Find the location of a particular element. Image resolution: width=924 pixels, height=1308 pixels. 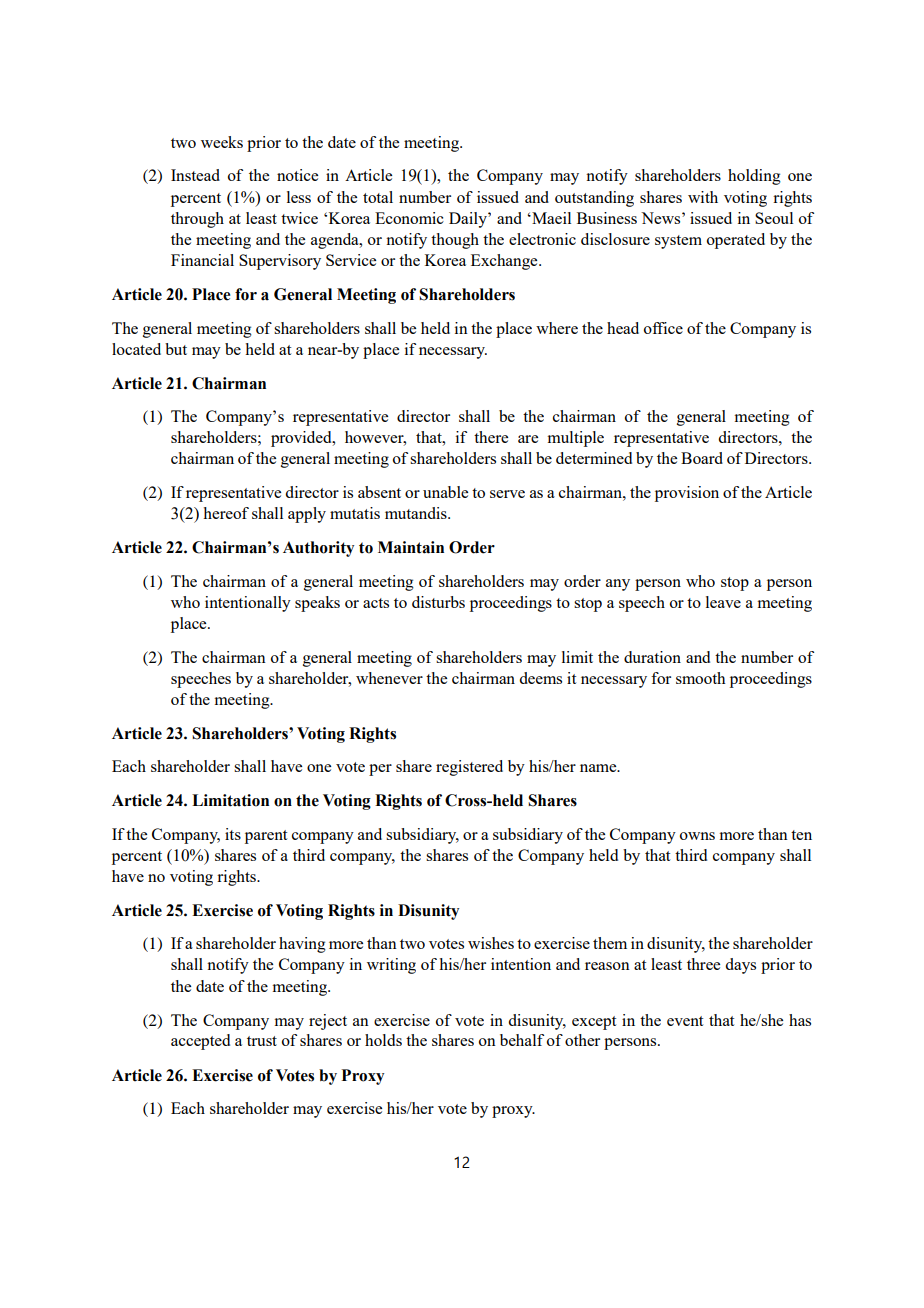

holding is located at coordinates (754, 177).
